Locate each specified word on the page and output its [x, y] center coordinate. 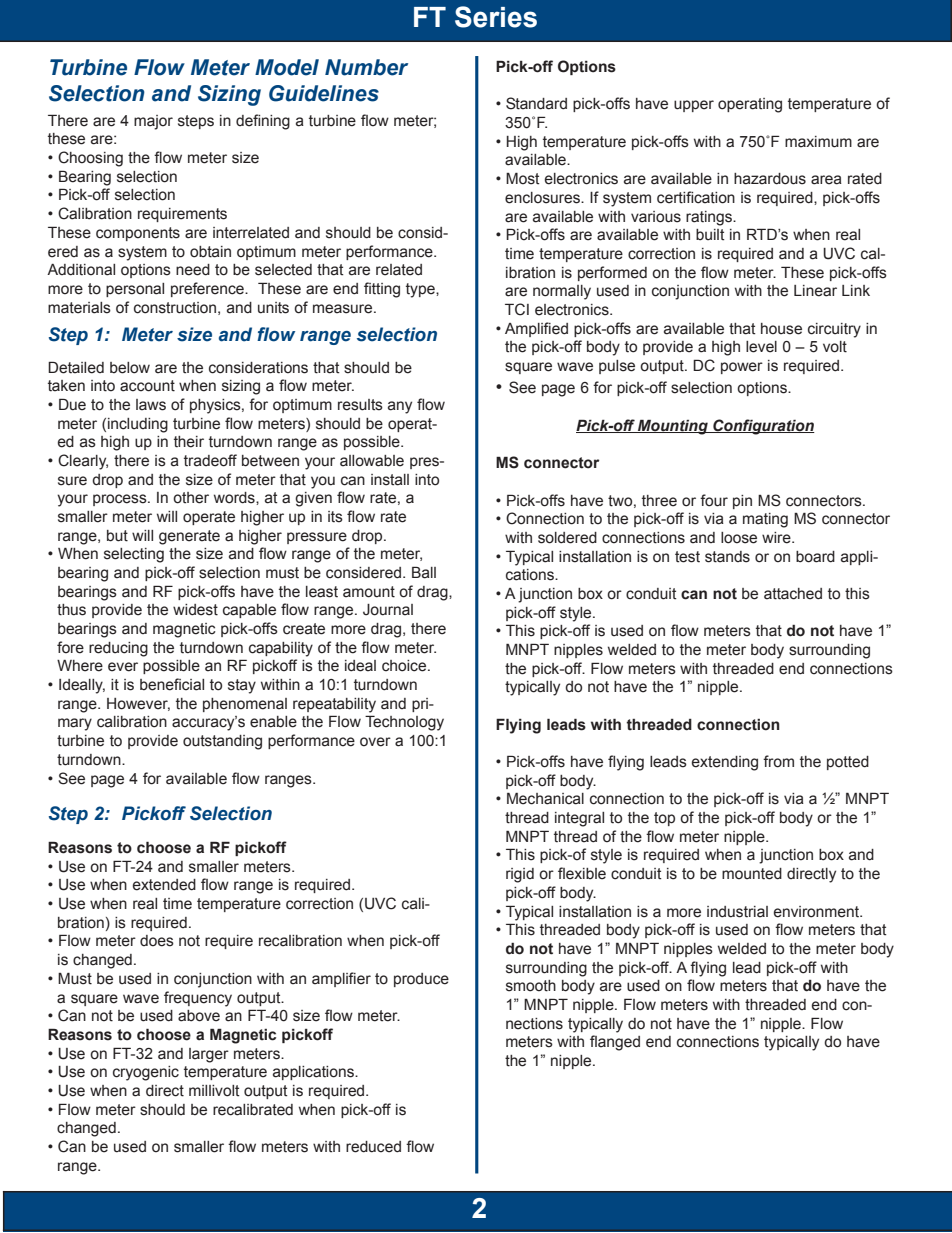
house [781, 329]
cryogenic [146, 1073]
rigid [520, 875]
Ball [424, 572]
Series [496, 17]
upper [694, 106]
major [153, 122]
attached [793, 594]
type [421, 290]
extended [164, 885]
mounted [752, 874]
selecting [134, 555]
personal [135, 290]
